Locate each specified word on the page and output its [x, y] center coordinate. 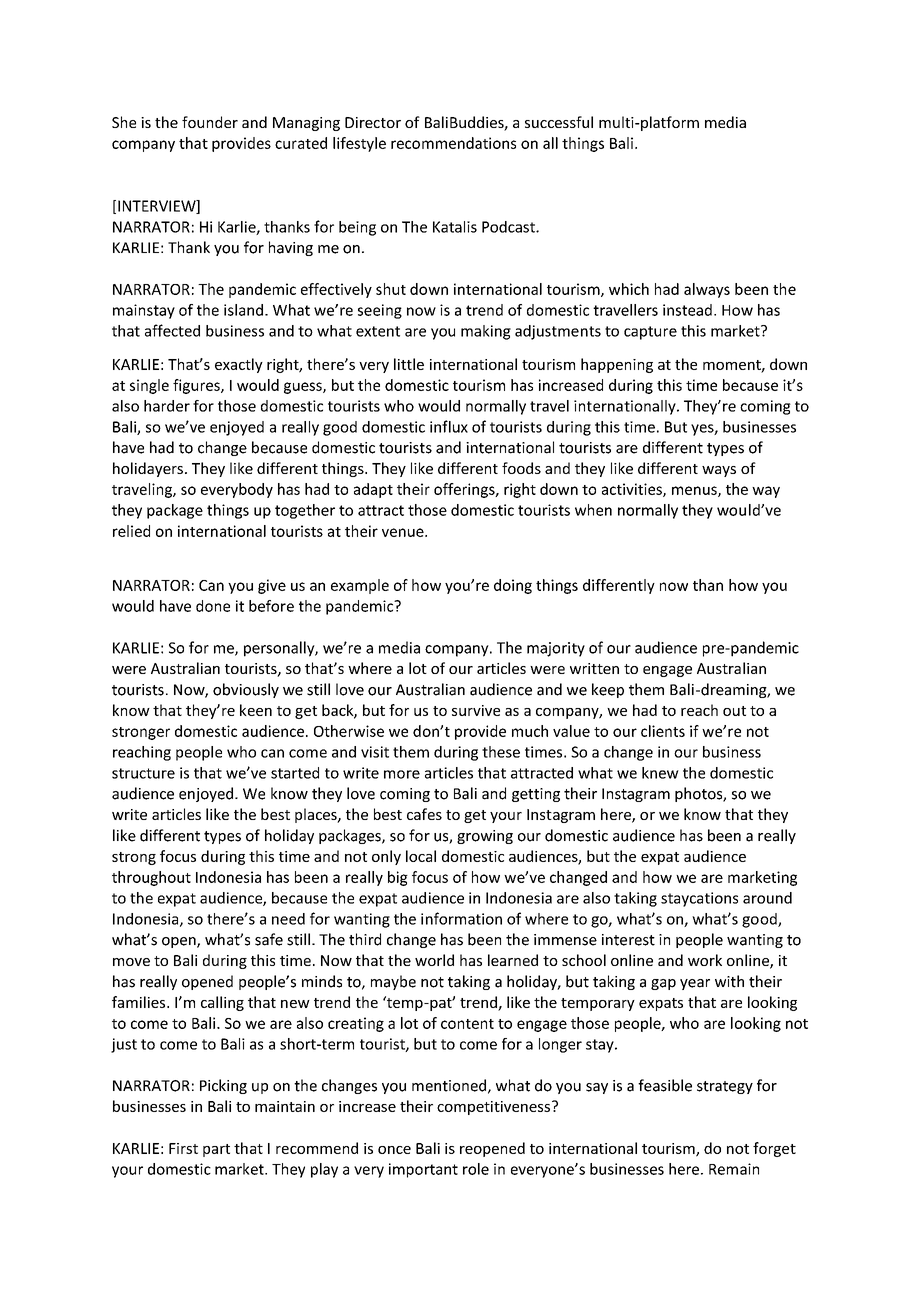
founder [210, 122]
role [476, 1169]
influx [449, 426]
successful [559, 122]
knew [660, 773]
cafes [424, 814]
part [216, 1150]
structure [143, 773]
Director [373, 122]
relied [131, 531]
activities [633, 490]
